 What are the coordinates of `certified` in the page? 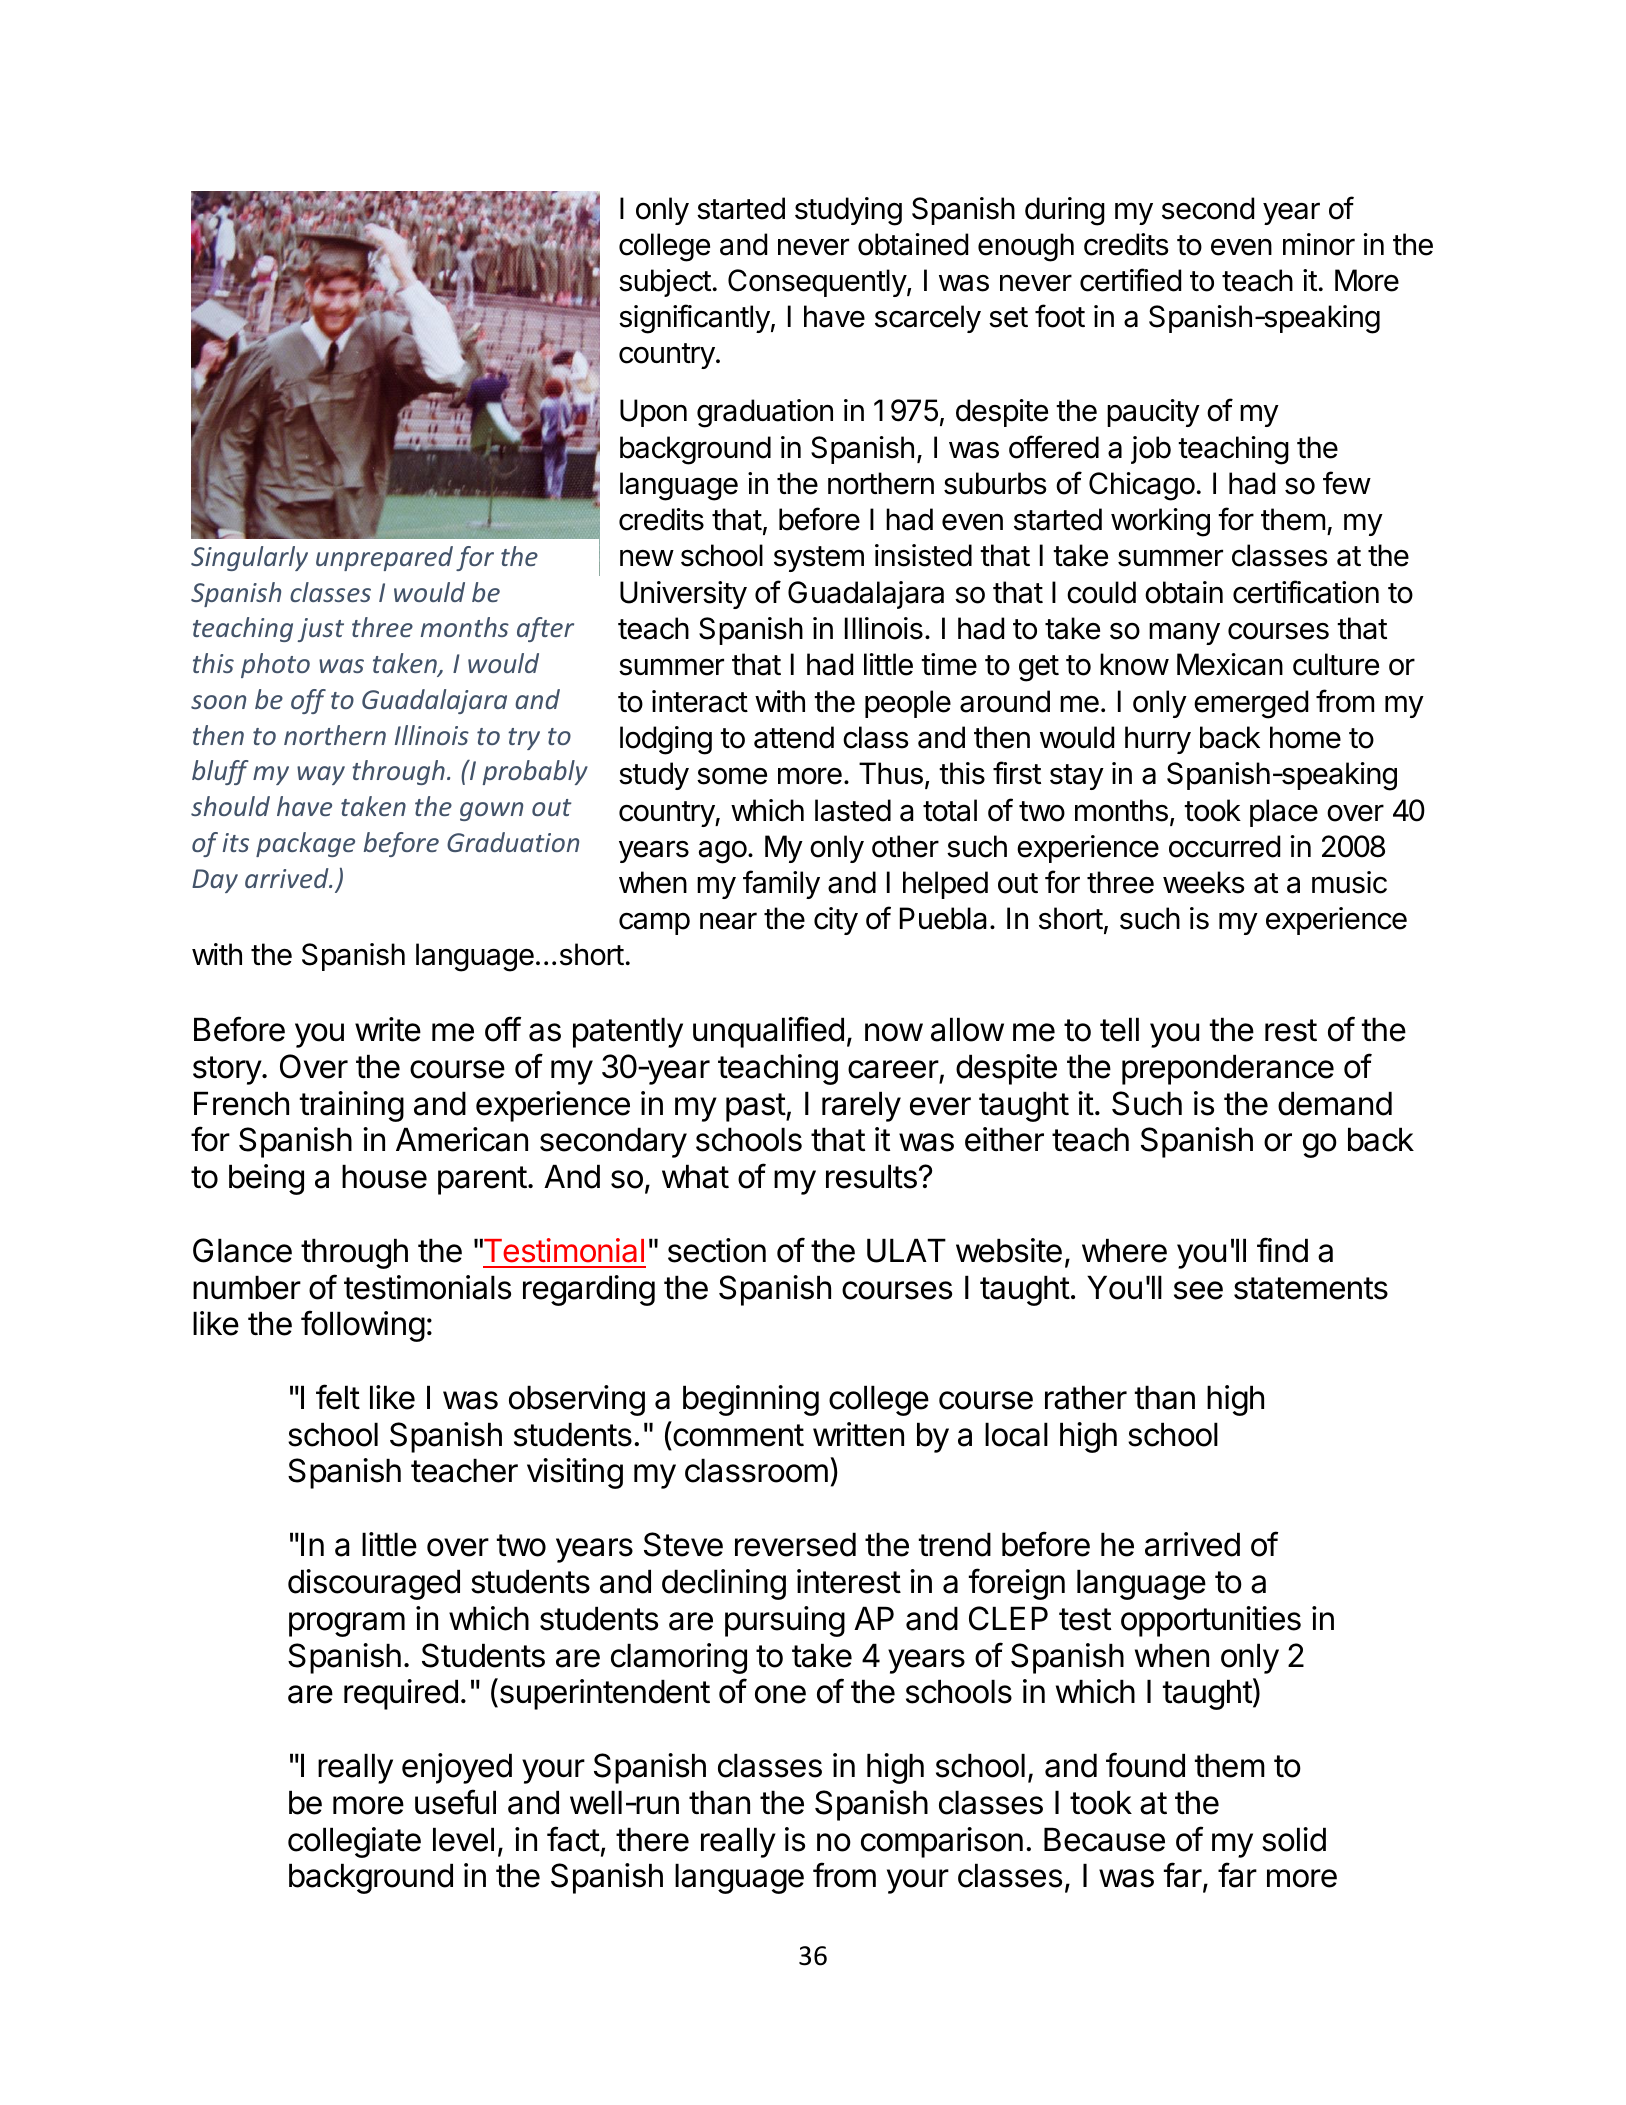 It's located at (1130, 280).
